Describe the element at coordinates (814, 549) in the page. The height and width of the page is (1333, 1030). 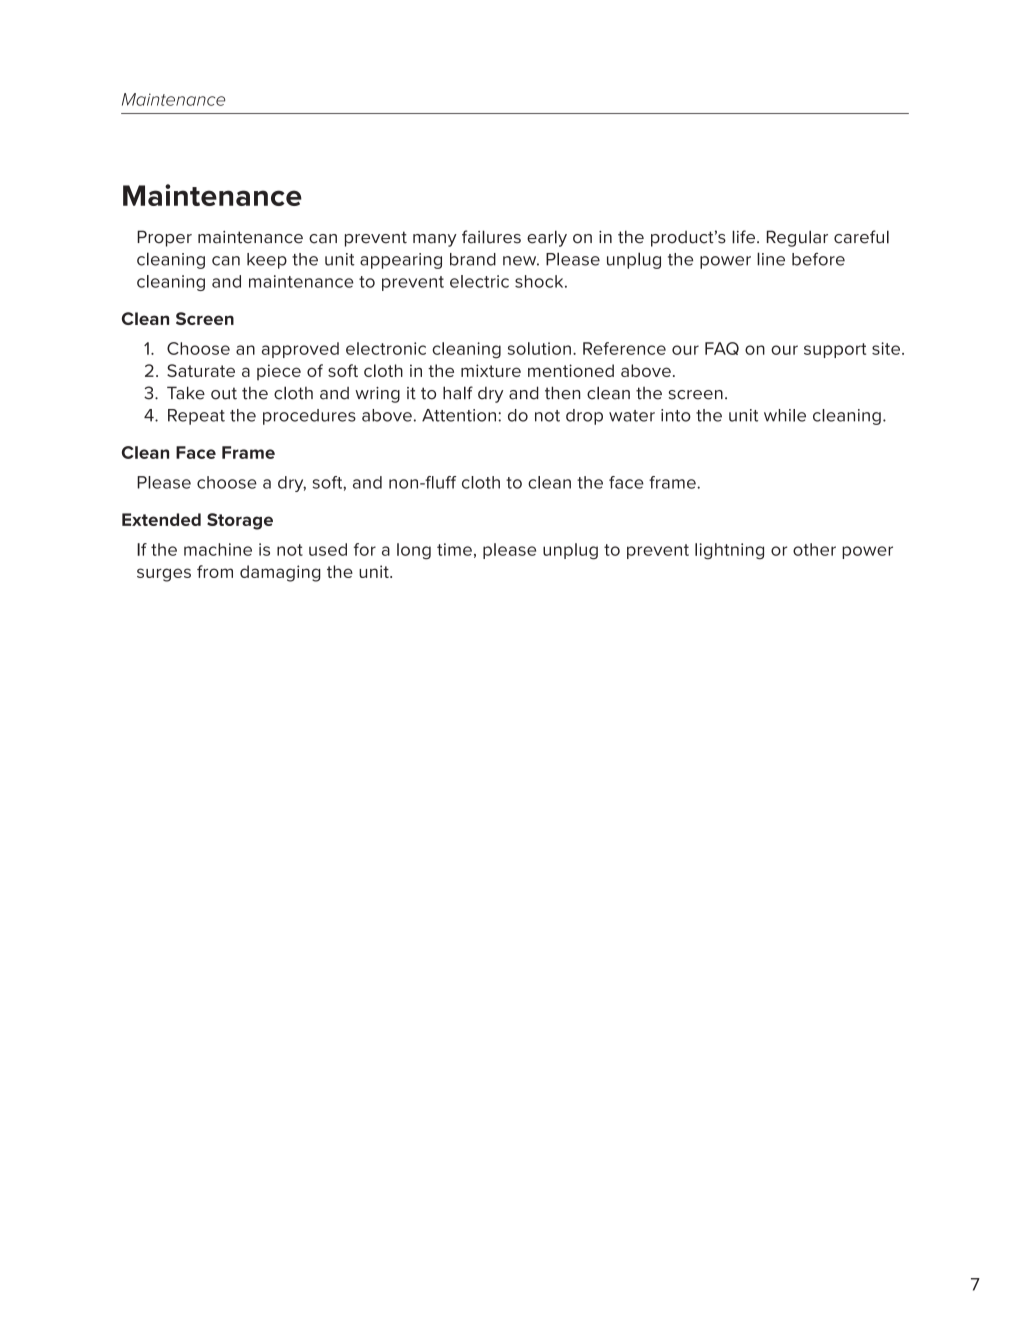
I see `other` at that location.
